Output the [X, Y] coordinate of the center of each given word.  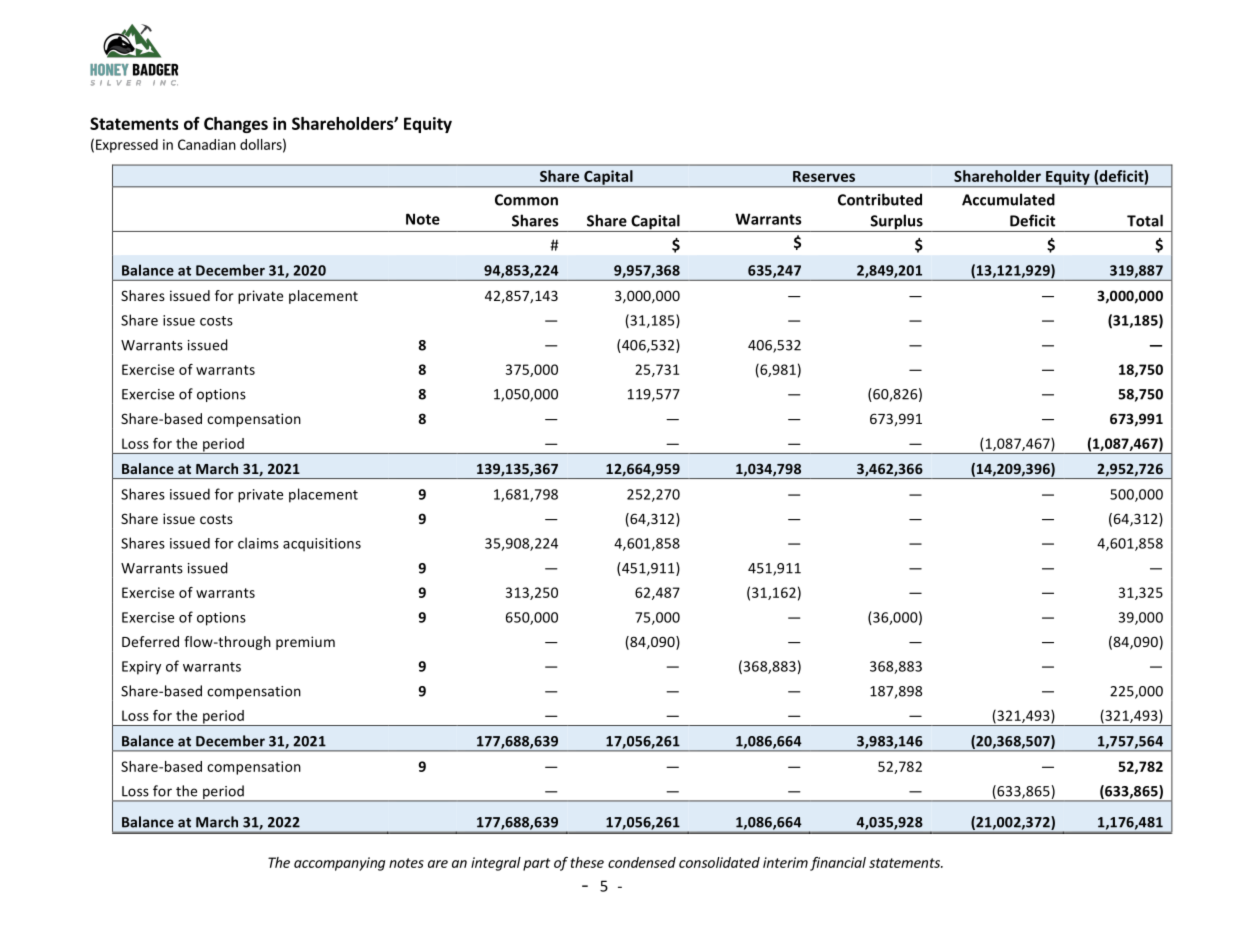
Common [526, 200]
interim [785, 862]
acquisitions [322, 545]
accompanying [339, 864]
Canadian [207, 144]
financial [838, 864]
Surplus [896, 223]
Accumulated [1008, 199]
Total [1145, 220]
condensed [642, 862]
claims [258, 543]
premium [305, 643]
